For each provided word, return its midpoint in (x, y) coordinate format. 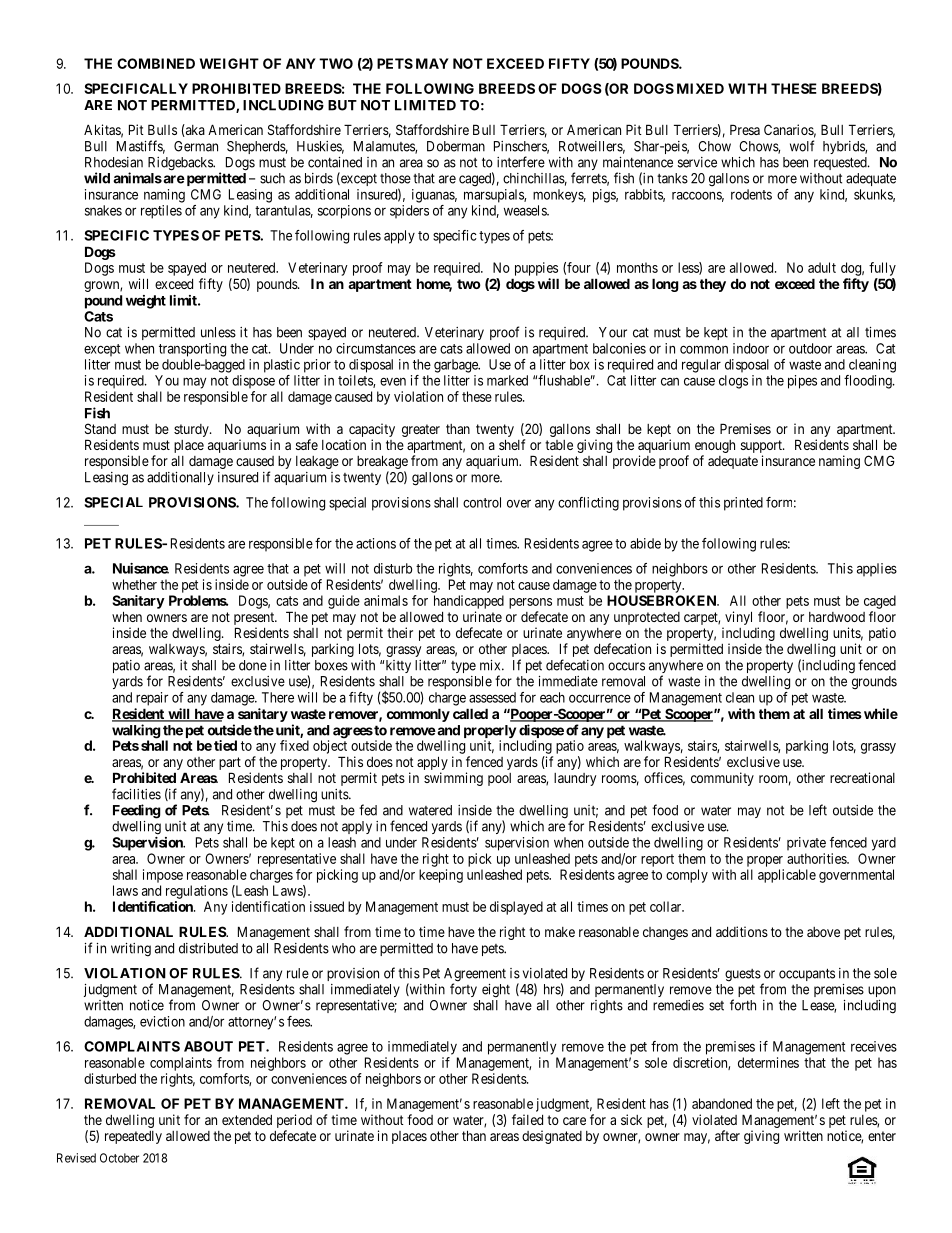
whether (134, 584)
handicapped (469, 602)
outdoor (810, 348)
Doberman (456, 146)
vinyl (738, 618)
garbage (457, 366)
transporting (192, 350)
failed (527, 1119)
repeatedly (133, 1137)
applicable (787, 876)
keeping (441, 876)
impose (163, 876)
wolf (802, 146)
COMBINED (156, 63)
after (727, 1135)
